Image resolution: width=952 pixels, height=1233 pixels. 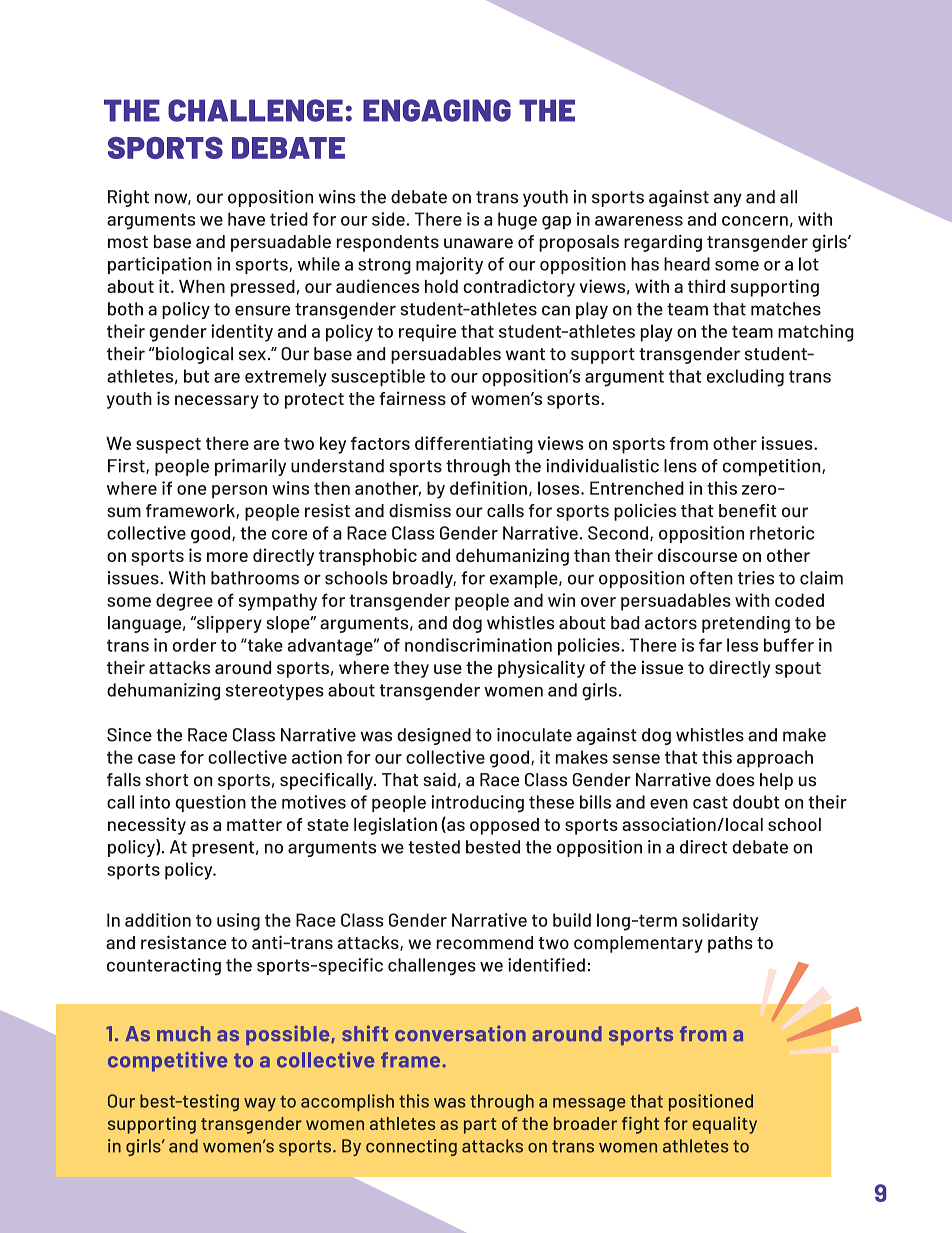 I want to click on ENGAGING, so click(x=437, y=110).
